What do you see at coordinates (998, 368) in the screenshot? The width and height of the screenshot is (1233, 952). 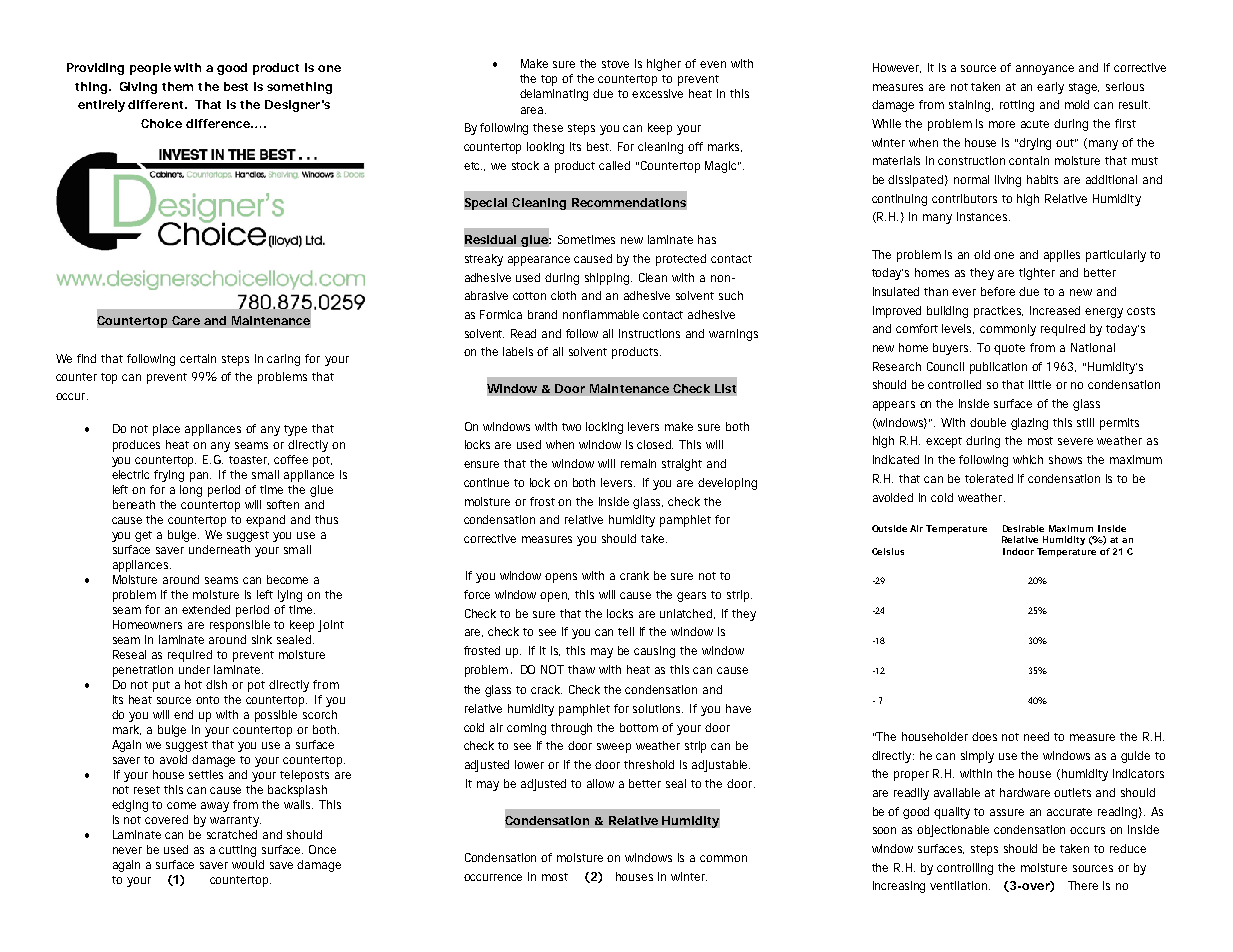 I see `publication` at bounding box center [998, 368].
